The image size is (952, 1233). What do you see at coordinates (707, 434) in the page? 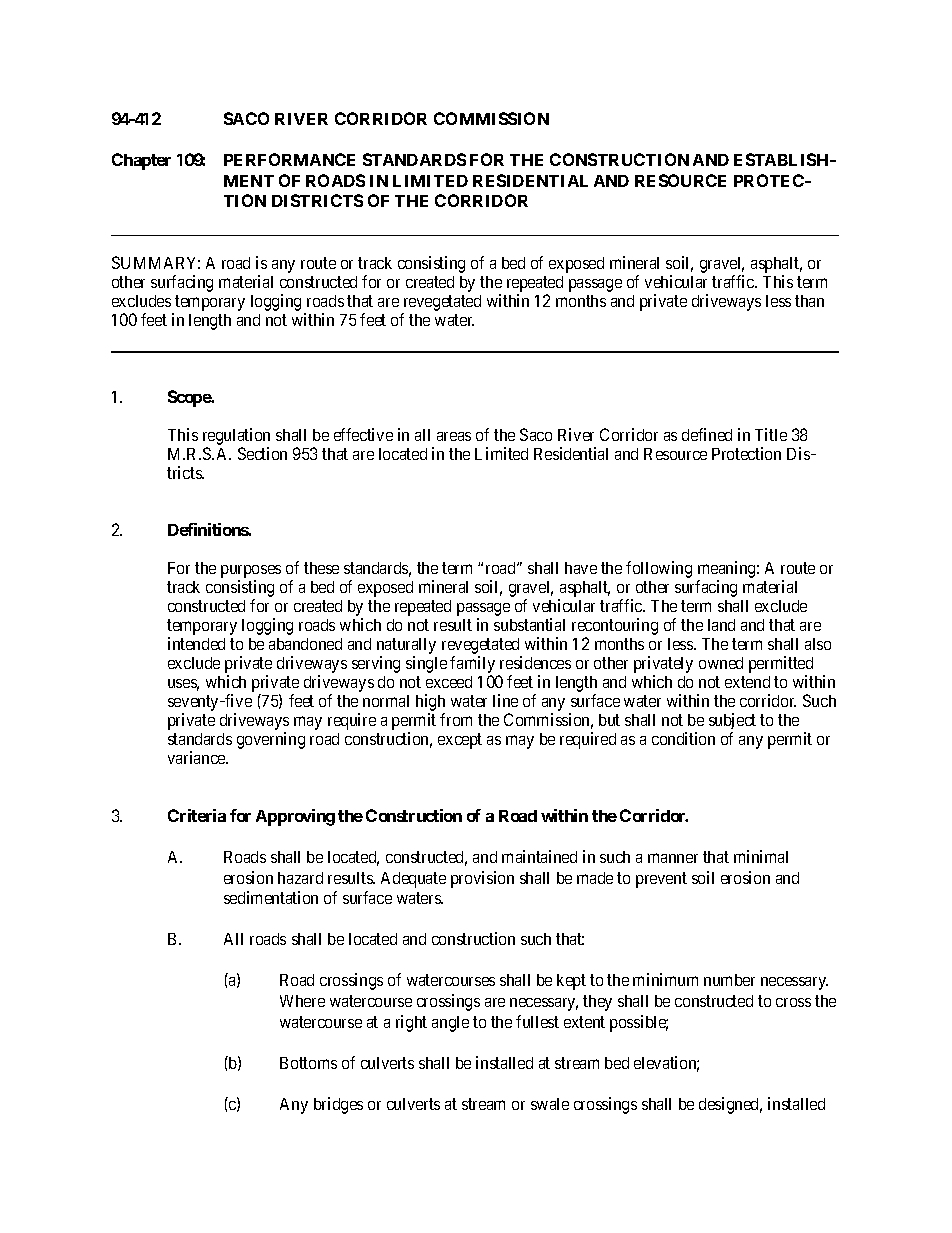
I see `defined` at bounding box center [707, 434].
